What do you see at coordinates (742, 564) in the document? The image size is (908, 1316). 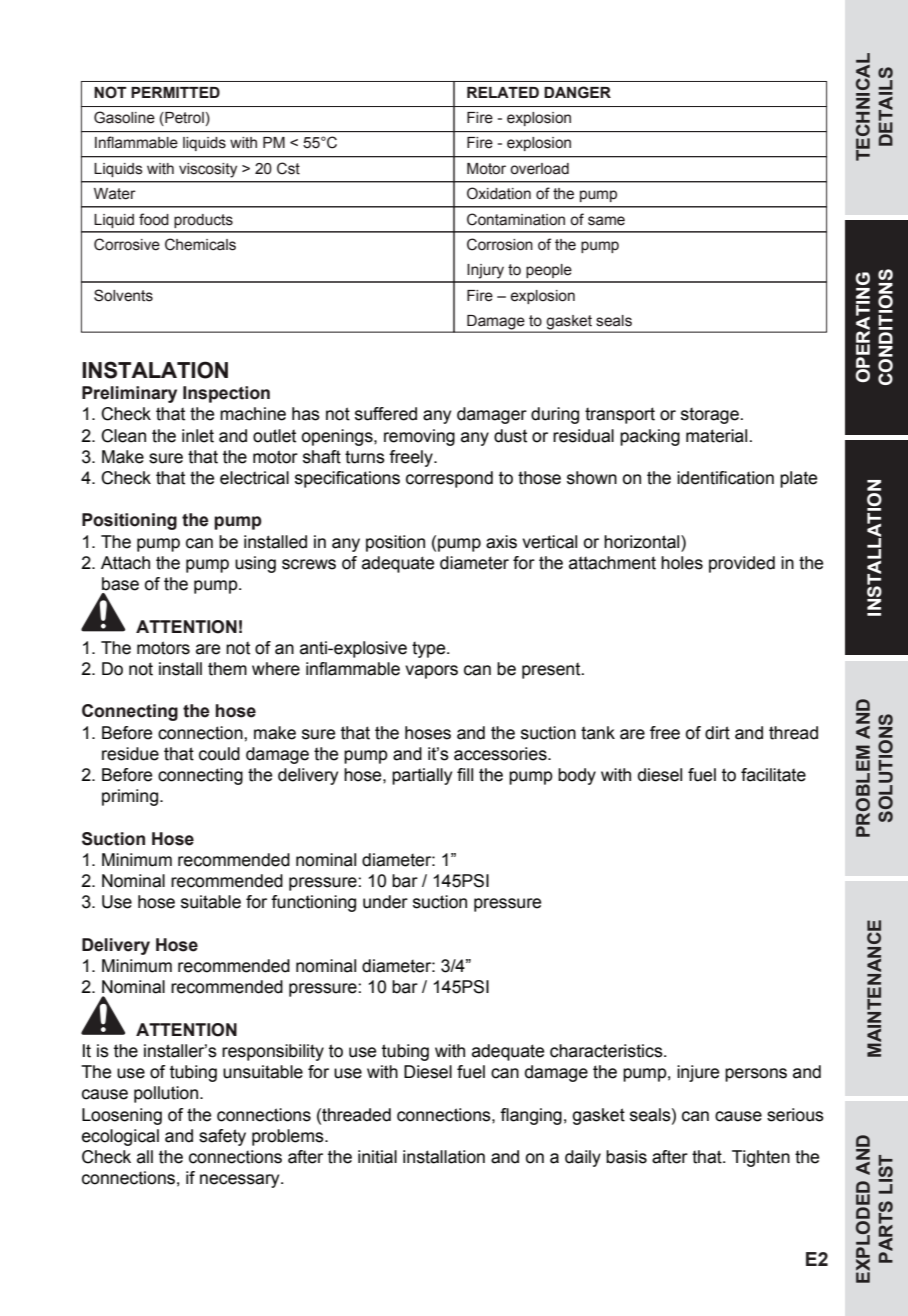 I see `provided` at bounding box center [742, 564].
